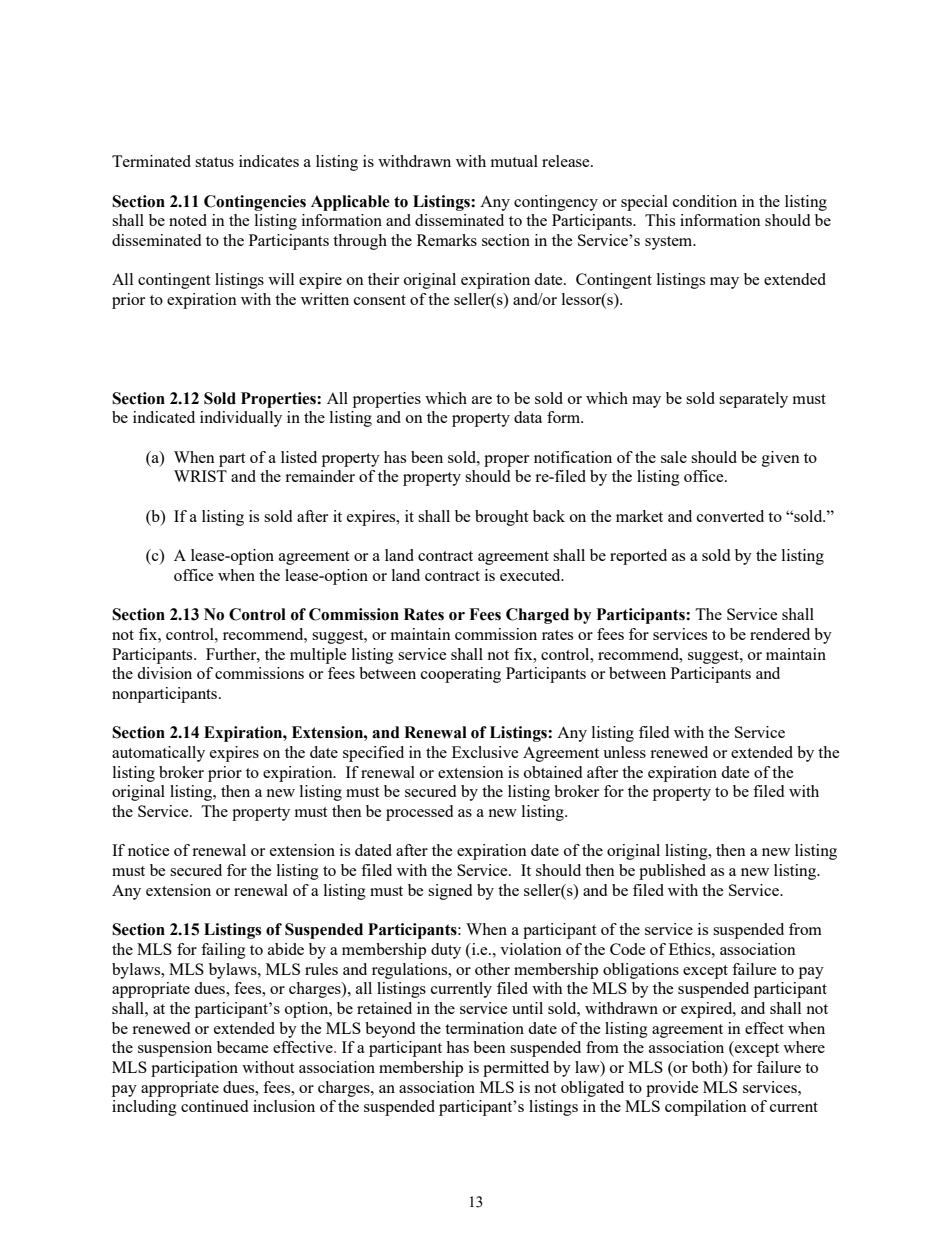 The image size is (952, 1233). Describe the element at coordinates (450, 892) in the screenshot. I see `signed` at that location.
